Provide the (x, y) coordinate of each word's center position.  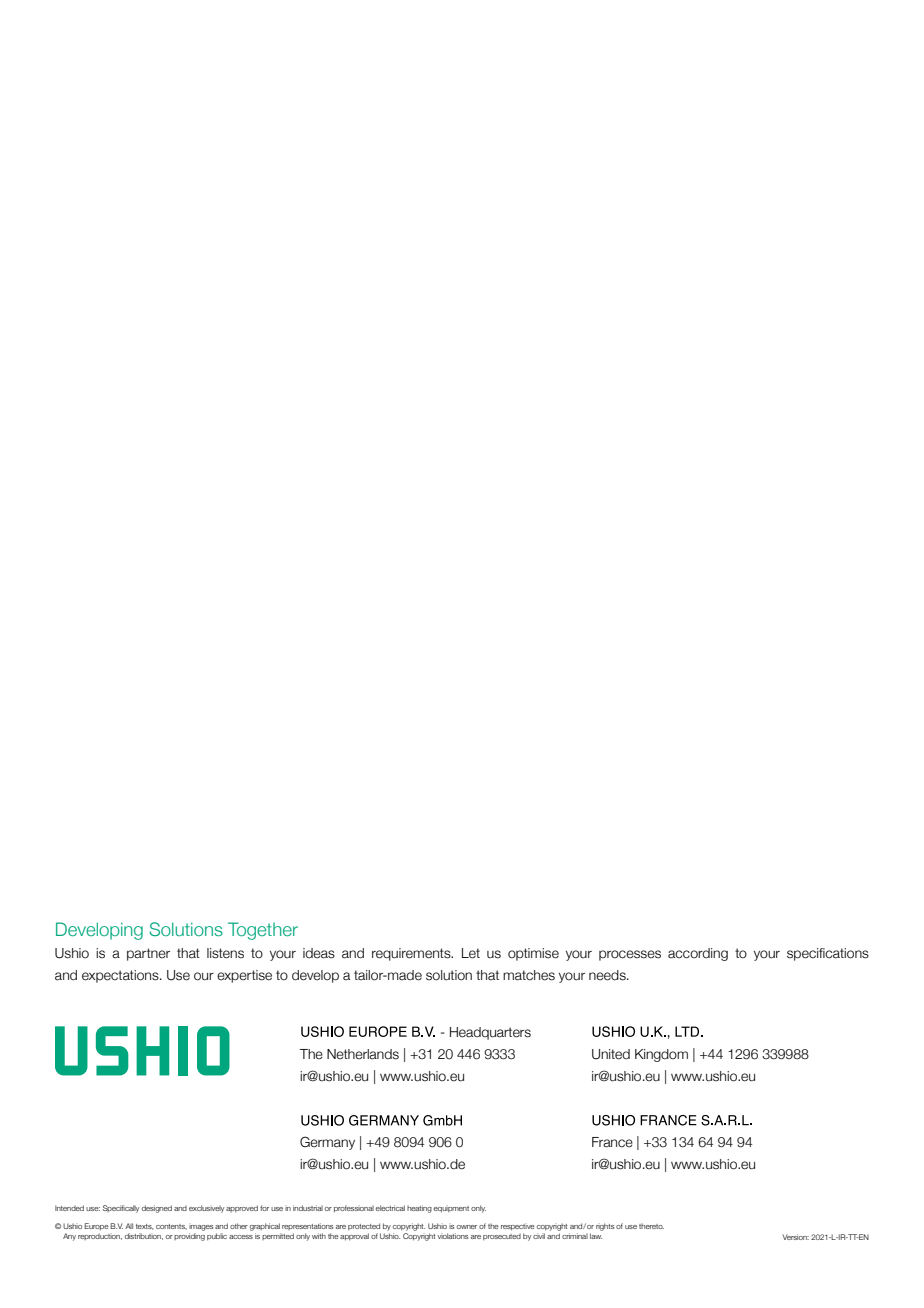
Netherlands (363, 1054)
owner (467, 1227)
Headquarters (490, 1033)
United (611, 1054)
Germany (327, 1143)
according (698, 954)
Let (471, 953)
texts (144, 1227)
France (612, 1142)
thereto (651, 1226)
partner (148, 954)
